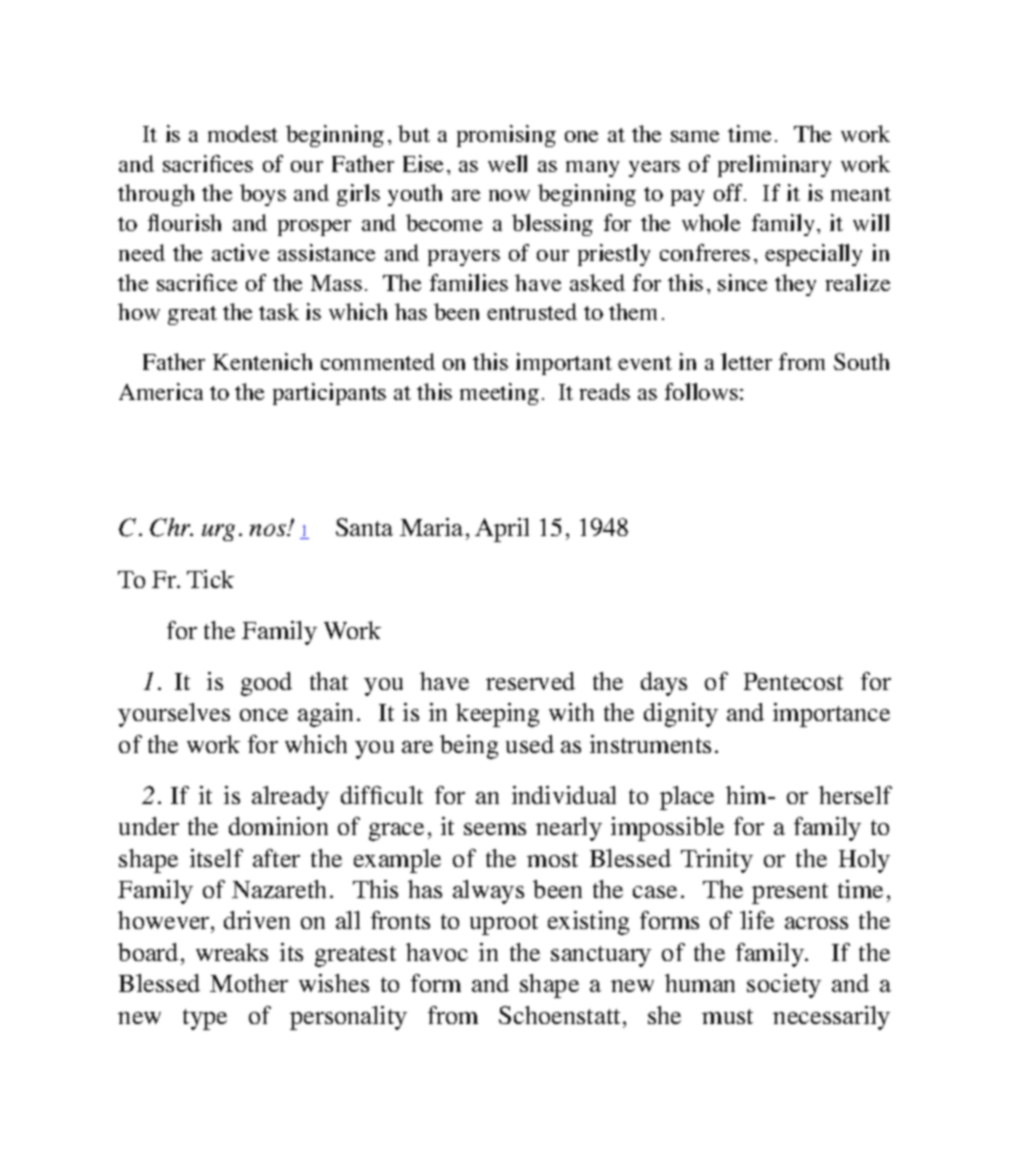  What do you see at coordinates (161, 391) in the screenshot?
I see `America` at bounding box center [161, 391].
